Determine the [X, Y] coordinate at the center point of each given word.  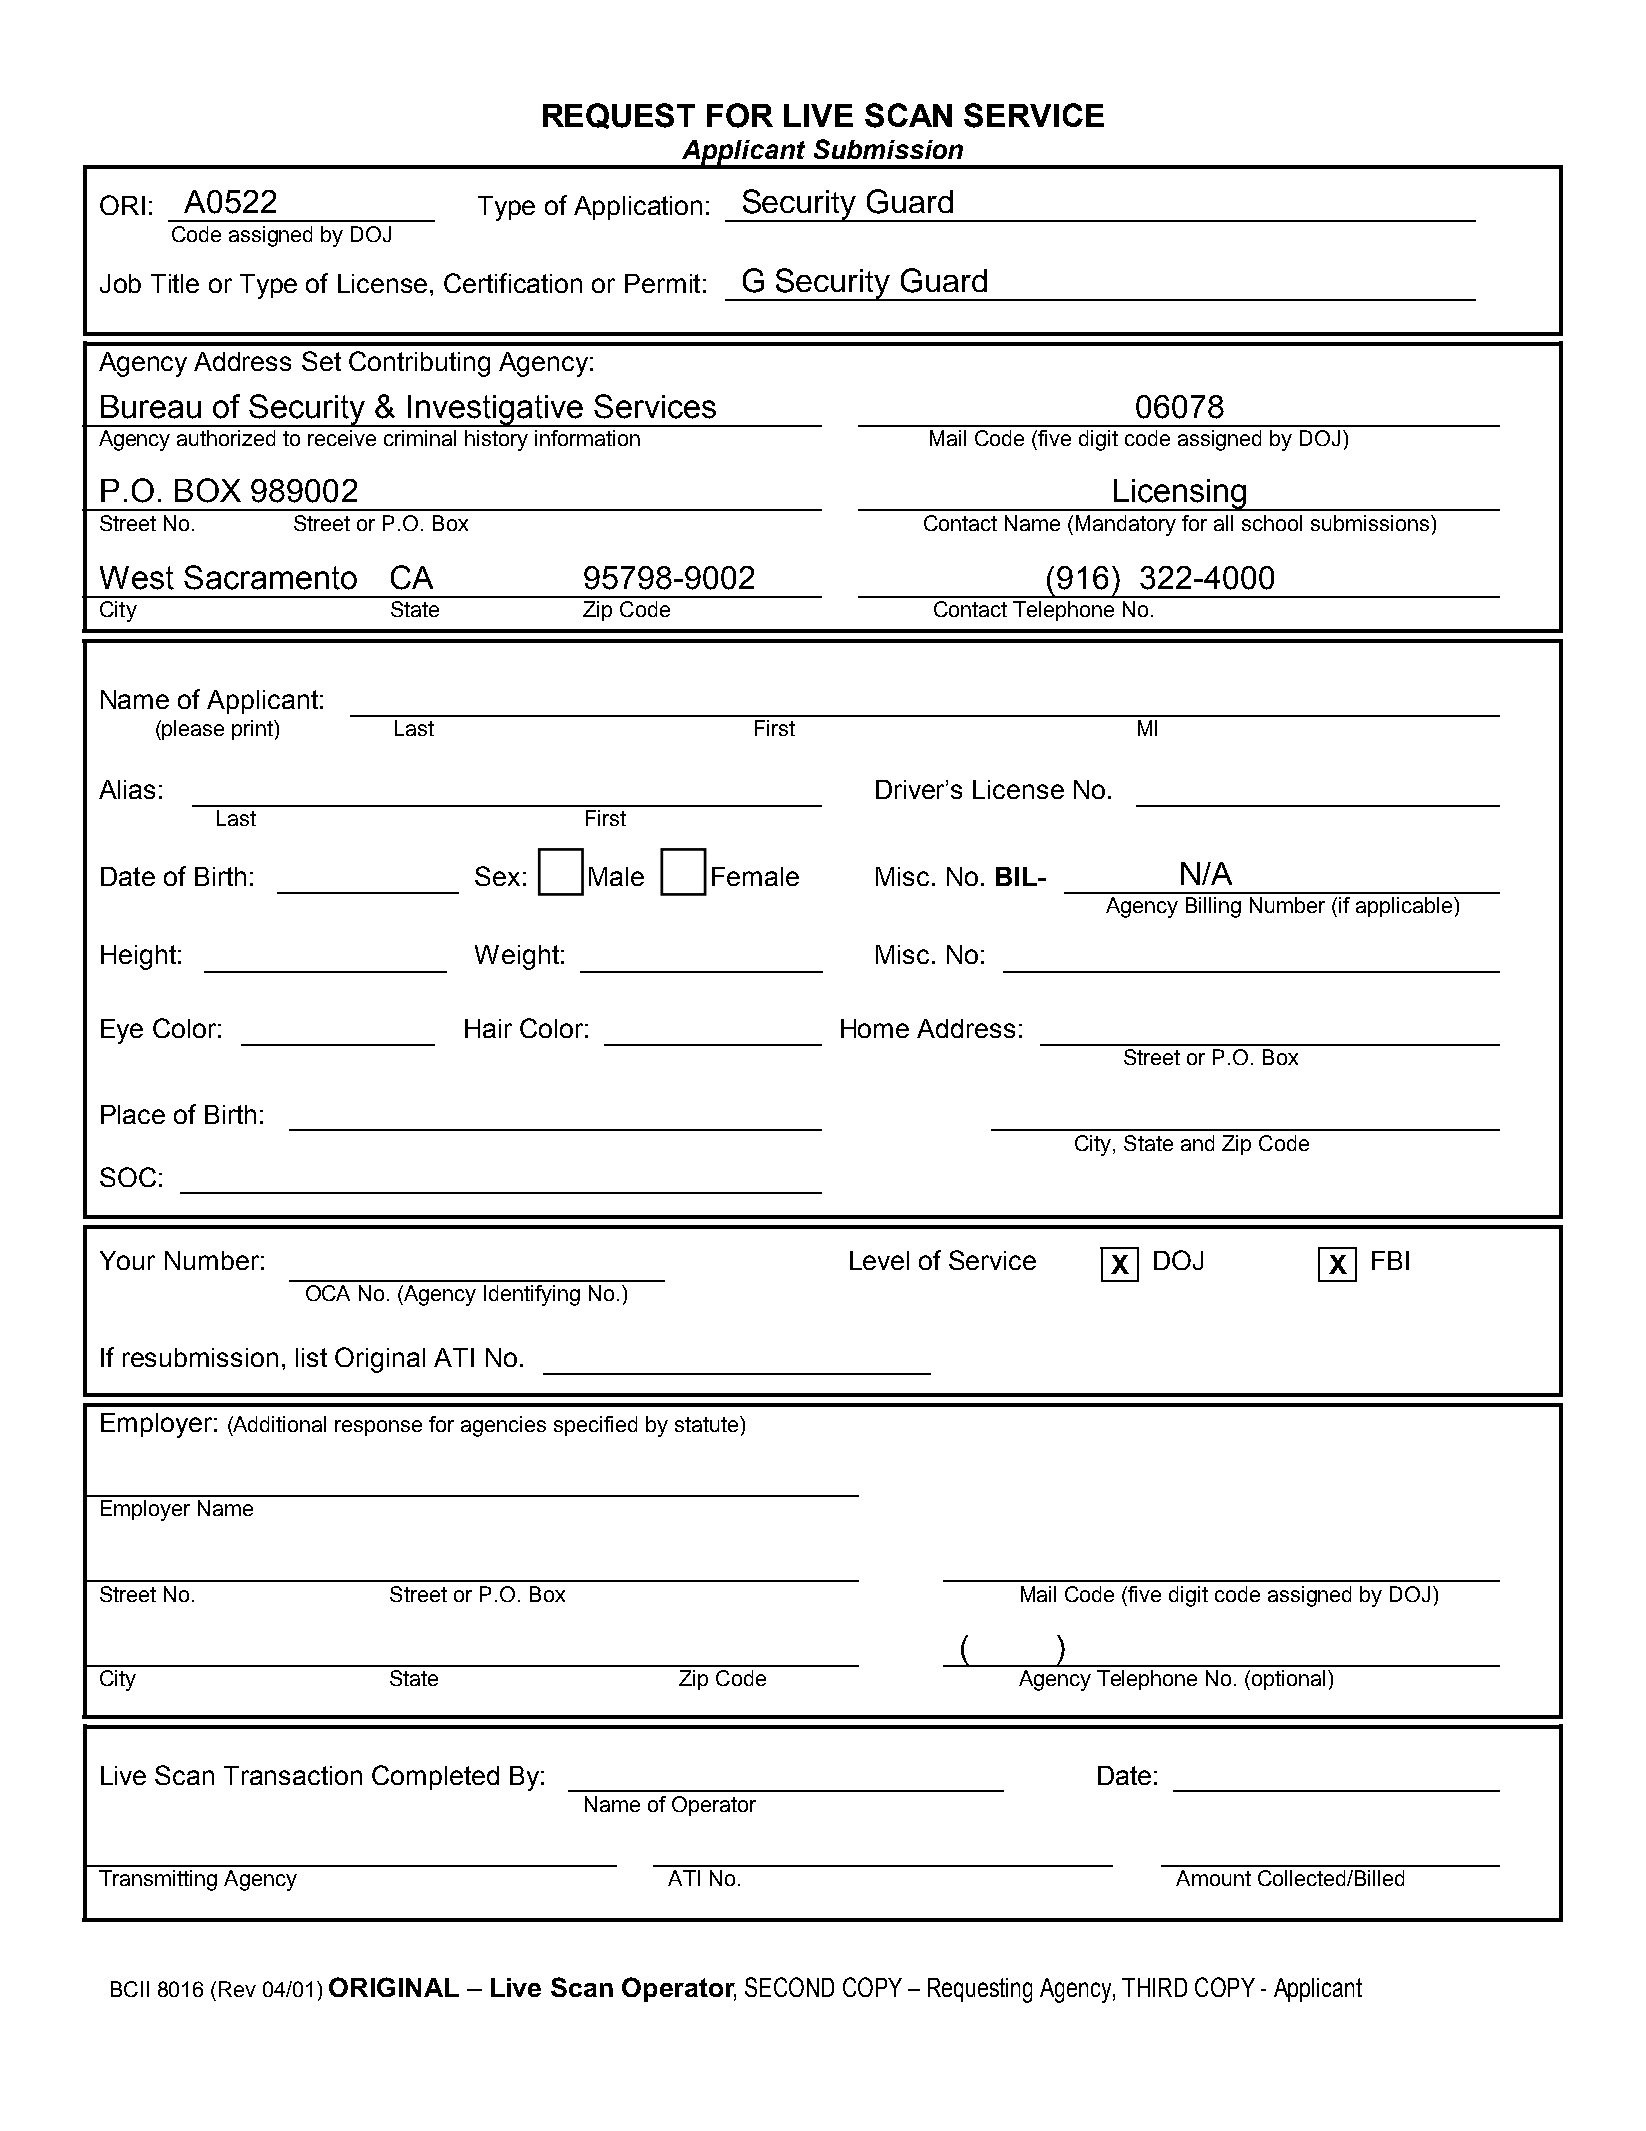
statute [708, 1424]
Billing [1213, 907]
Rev [237, 1989]
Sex [497, 876]
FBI [1390, 1260]
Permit [662, 283]
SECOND [789, 1987]
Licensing [1180, 495]
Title [175, 283]
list [311, 1357]
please [193, 730]
